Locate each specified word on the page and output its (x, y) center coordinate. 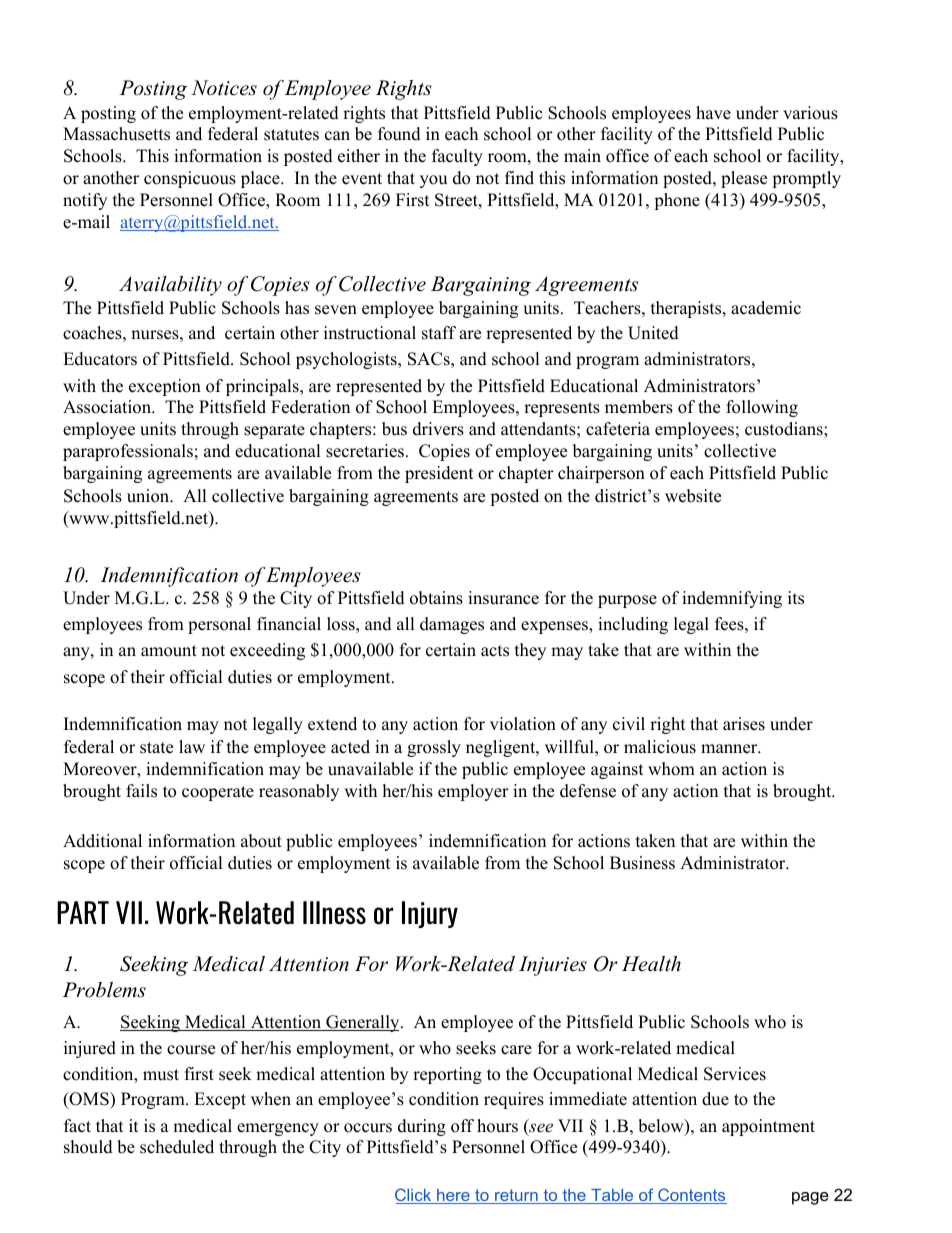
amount (169, 651)
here (453, 1196)
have (713, 113)
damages (452, 625)
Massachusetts (116, 134)
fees (729, 624)
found (399, 134)
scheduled (177, 1147)
